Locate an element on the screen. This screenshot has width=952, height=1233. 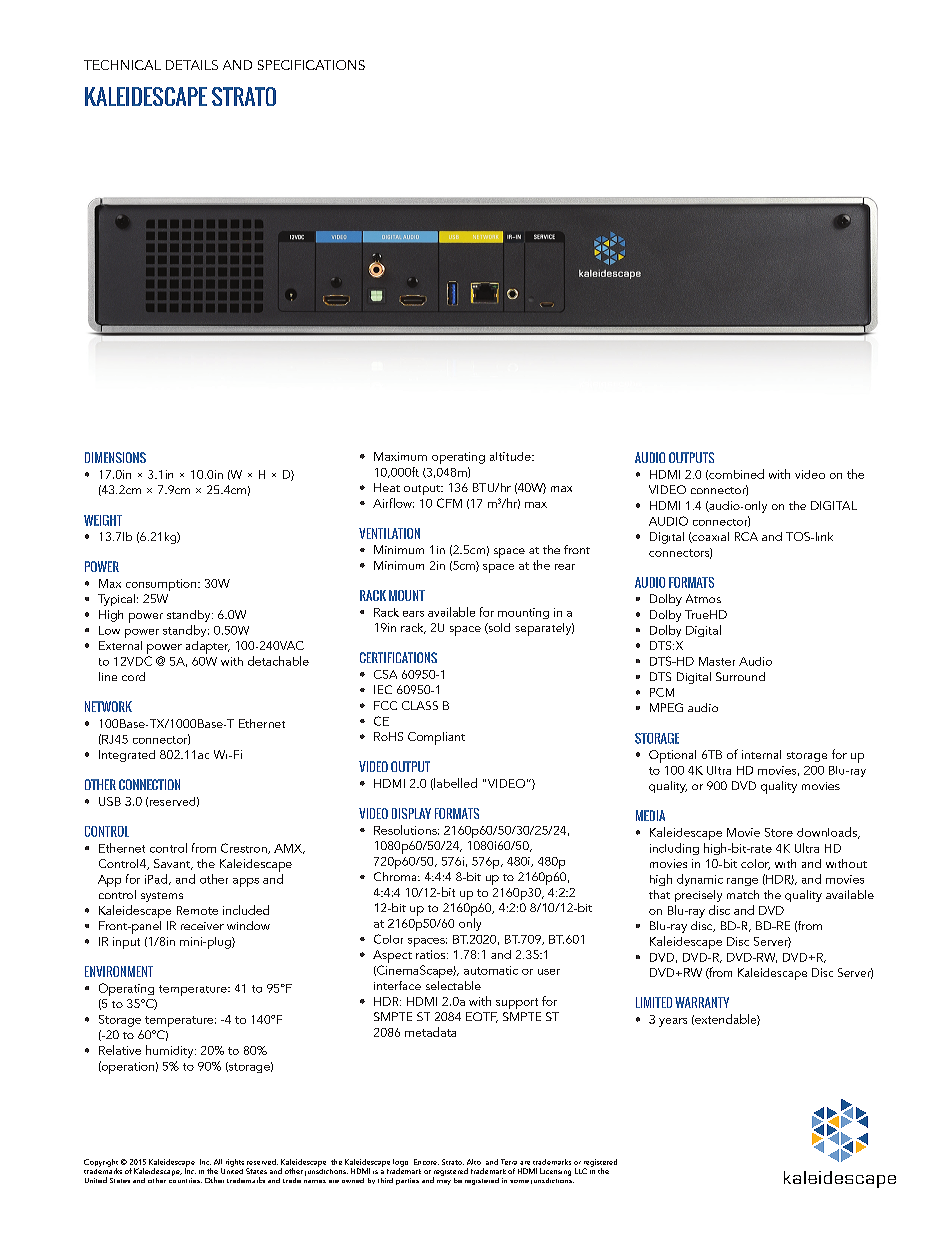
All is located at coordinates (218, 1162).
